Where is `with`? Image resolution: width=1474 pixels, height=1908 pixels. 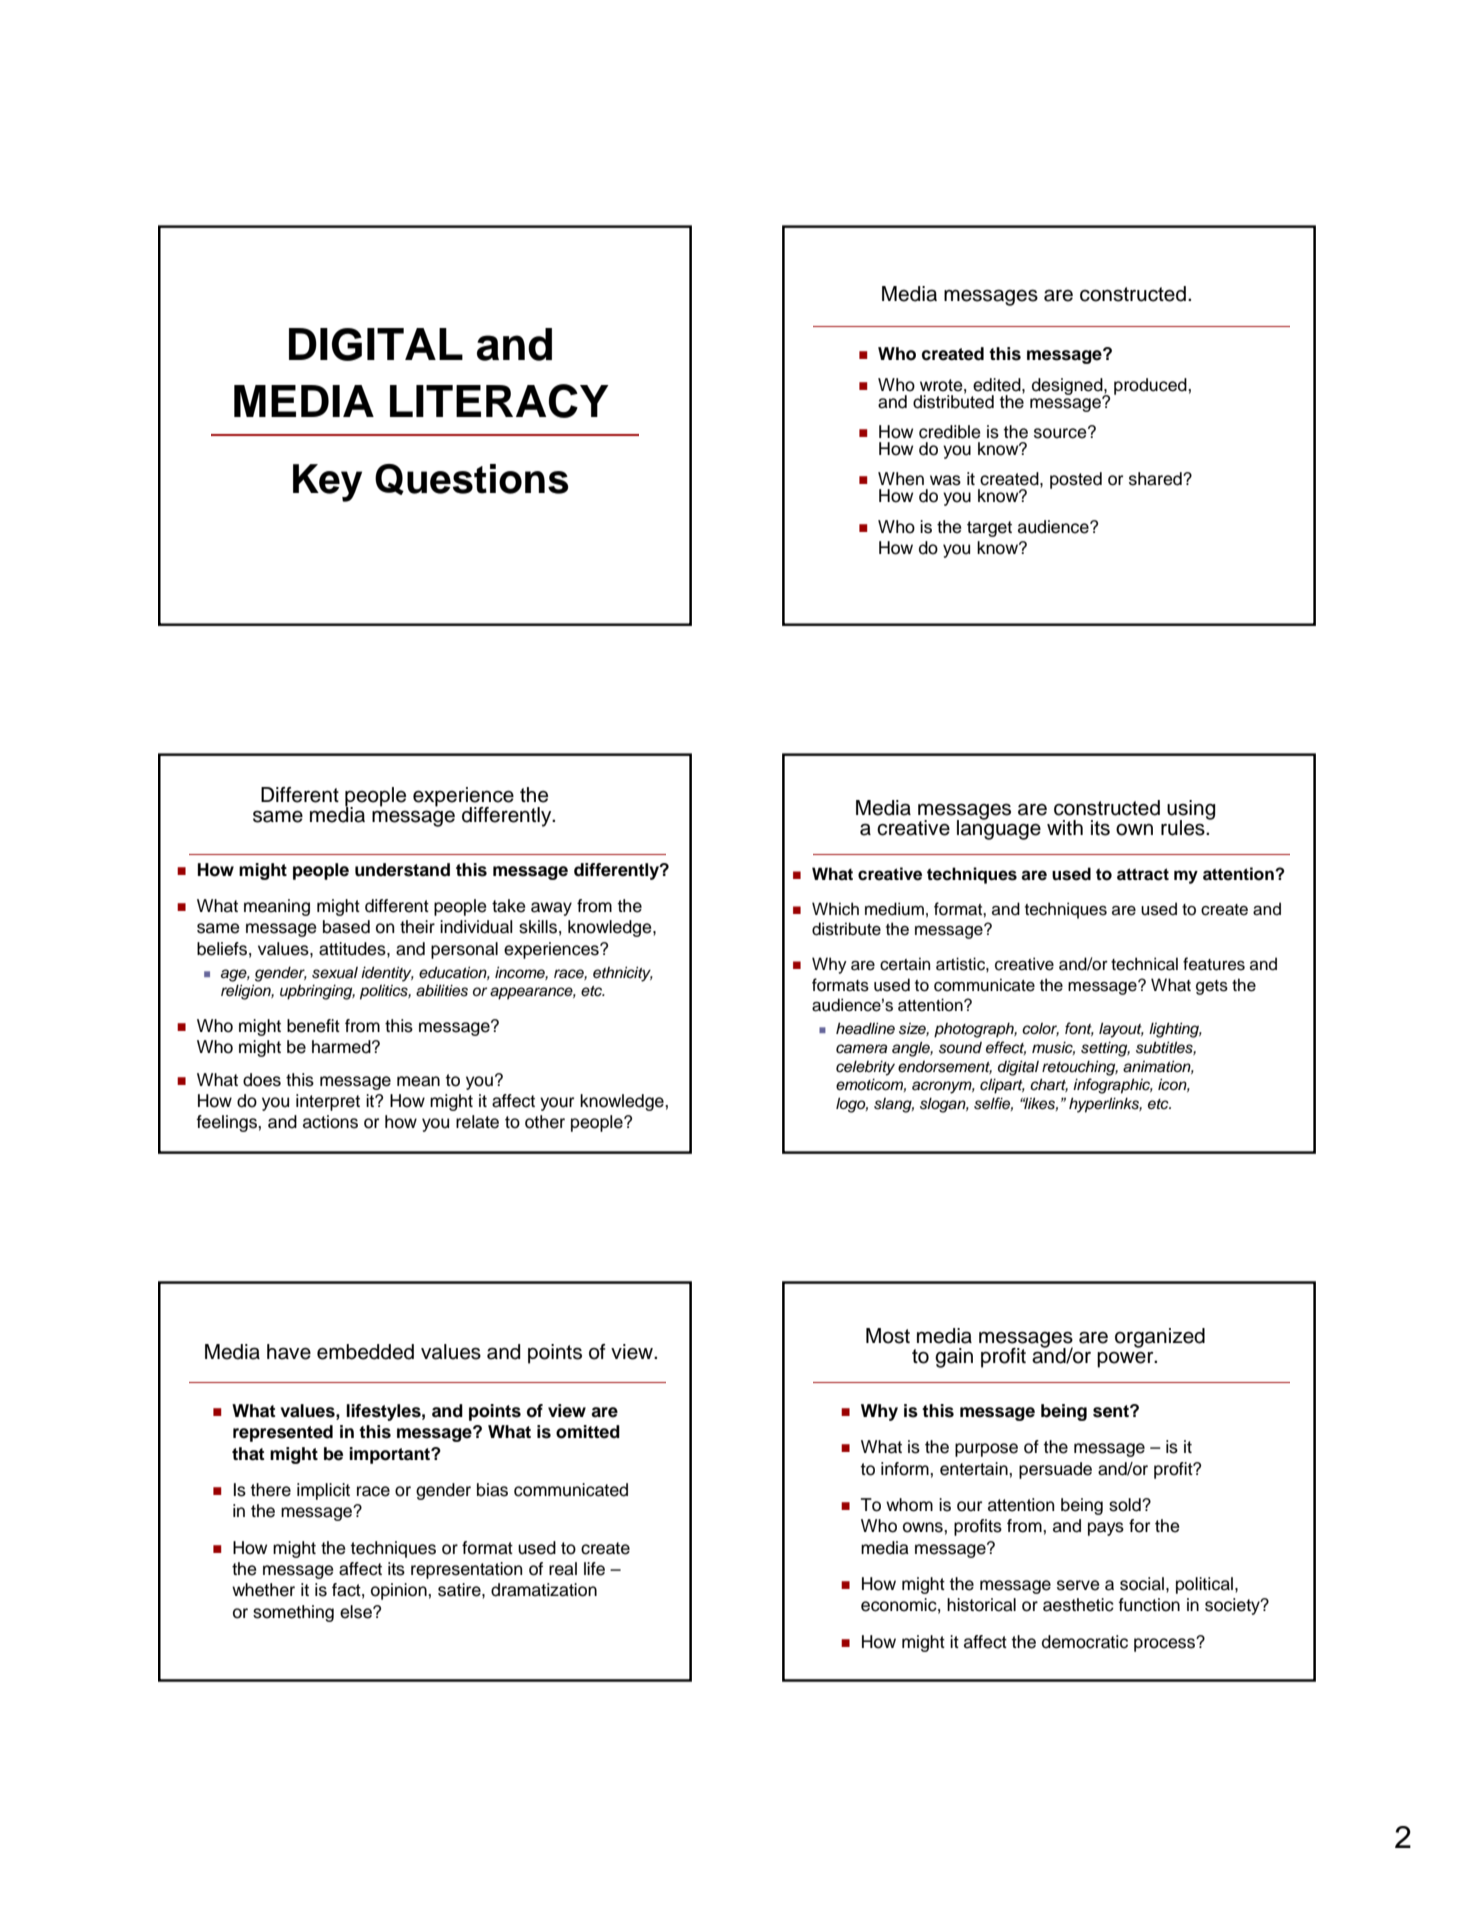
with is located at coordinates (1065, 827).
